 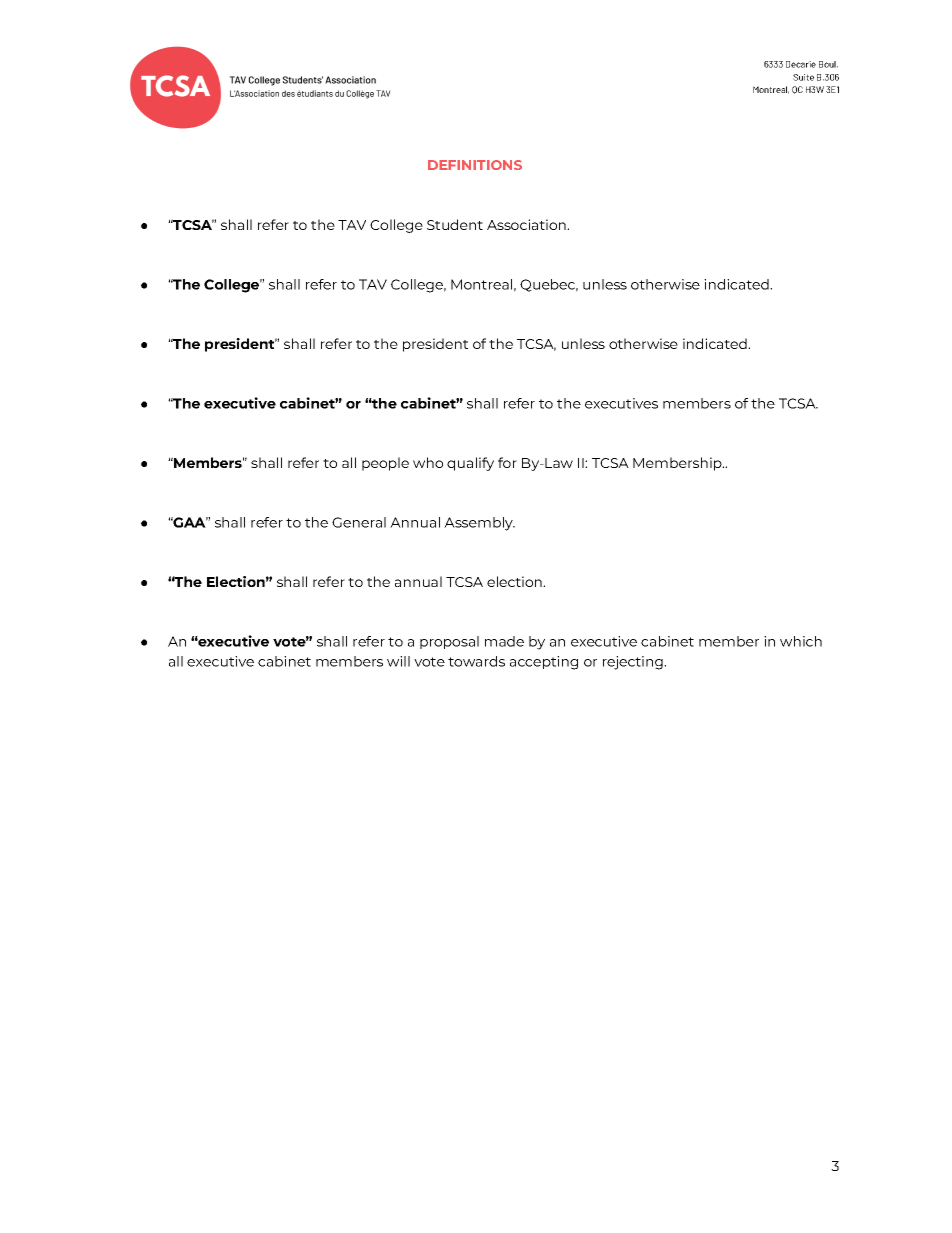 I want to click on will, so click(x=398, y=661).
